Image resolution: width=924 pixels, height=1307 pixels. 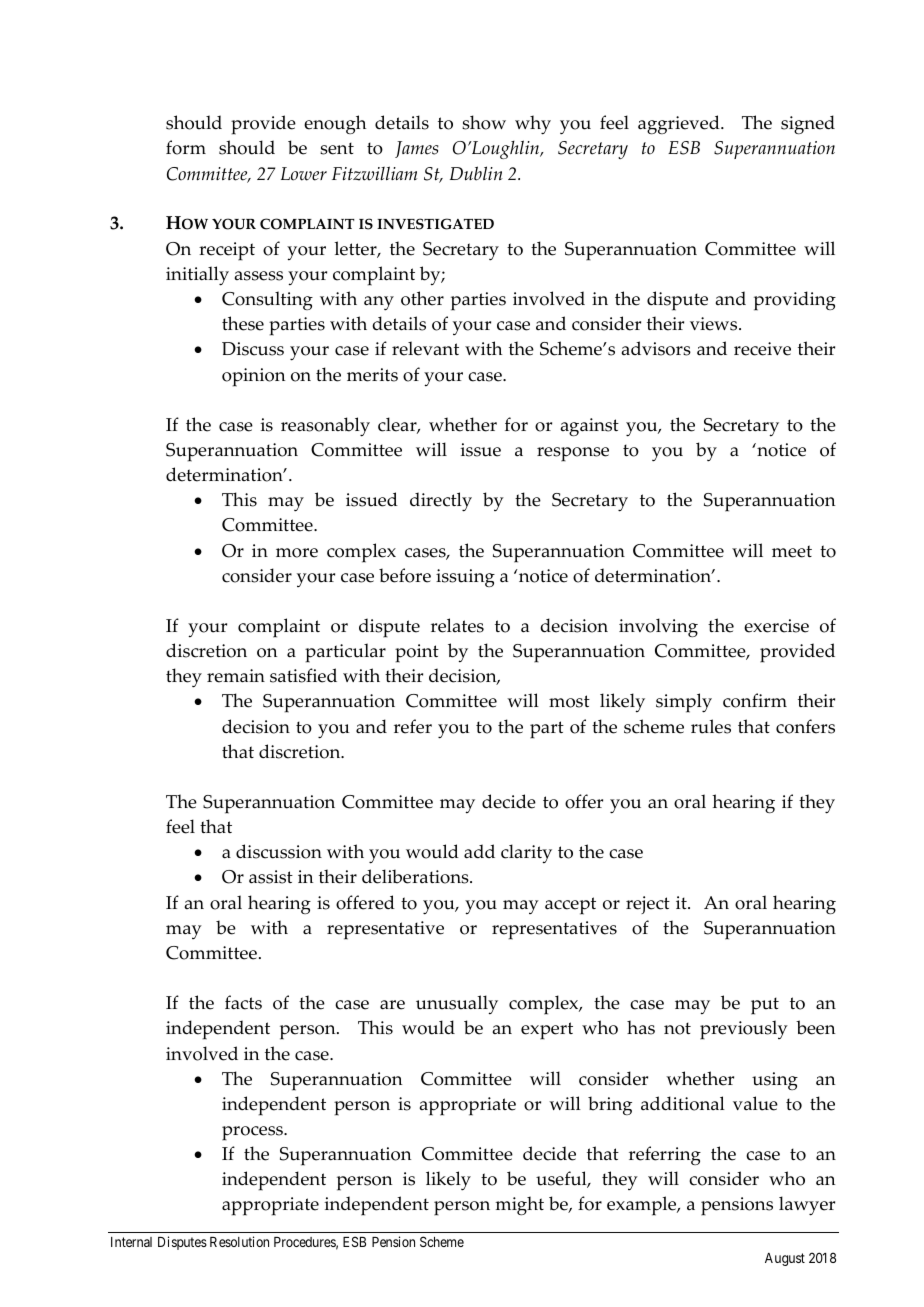 What do you see at coordinates (648, 905) in the image?
I see `reject` at bounding box center [648, 905].
